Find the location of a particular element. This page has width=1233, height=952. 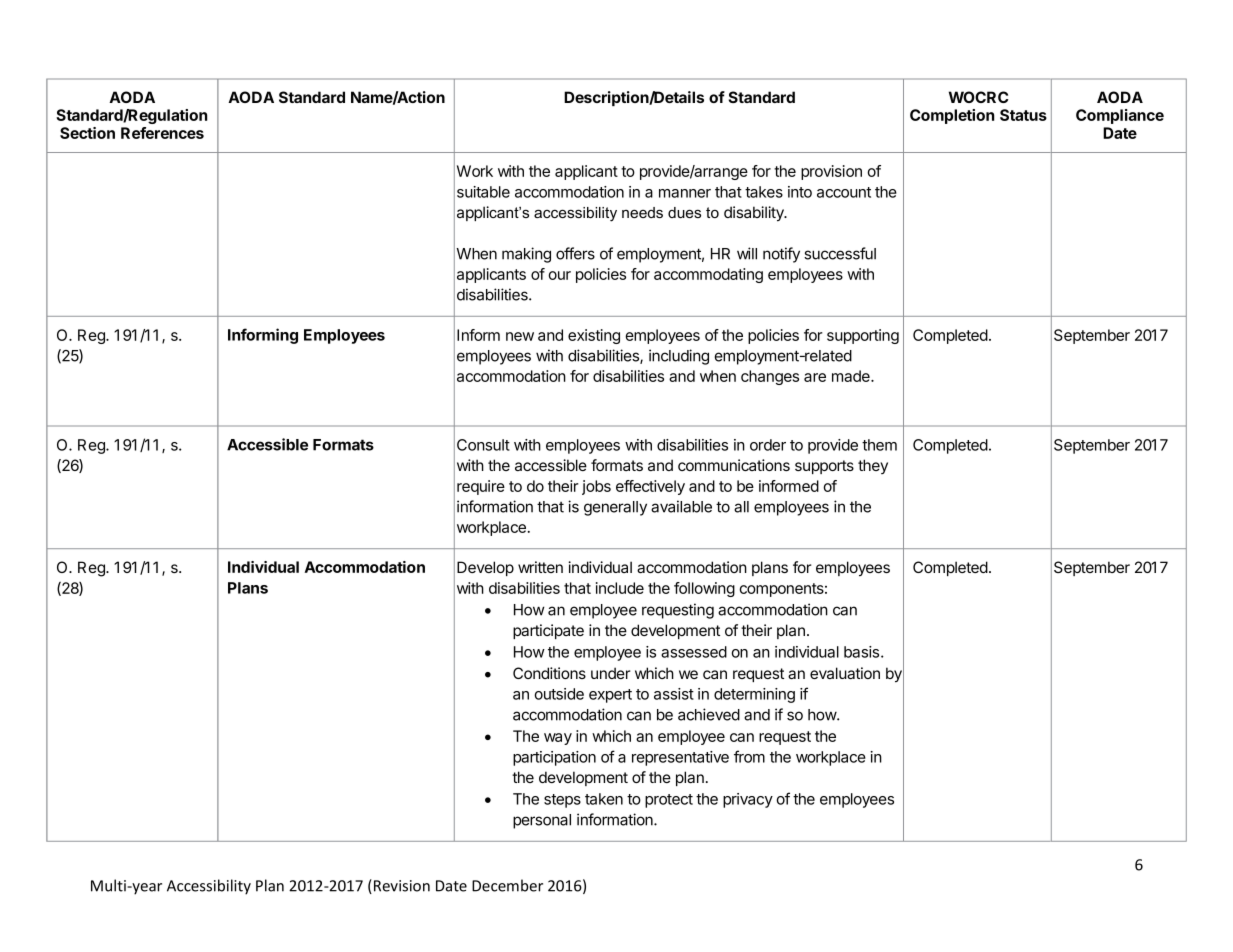

December is located at coordinates (507, 885).
